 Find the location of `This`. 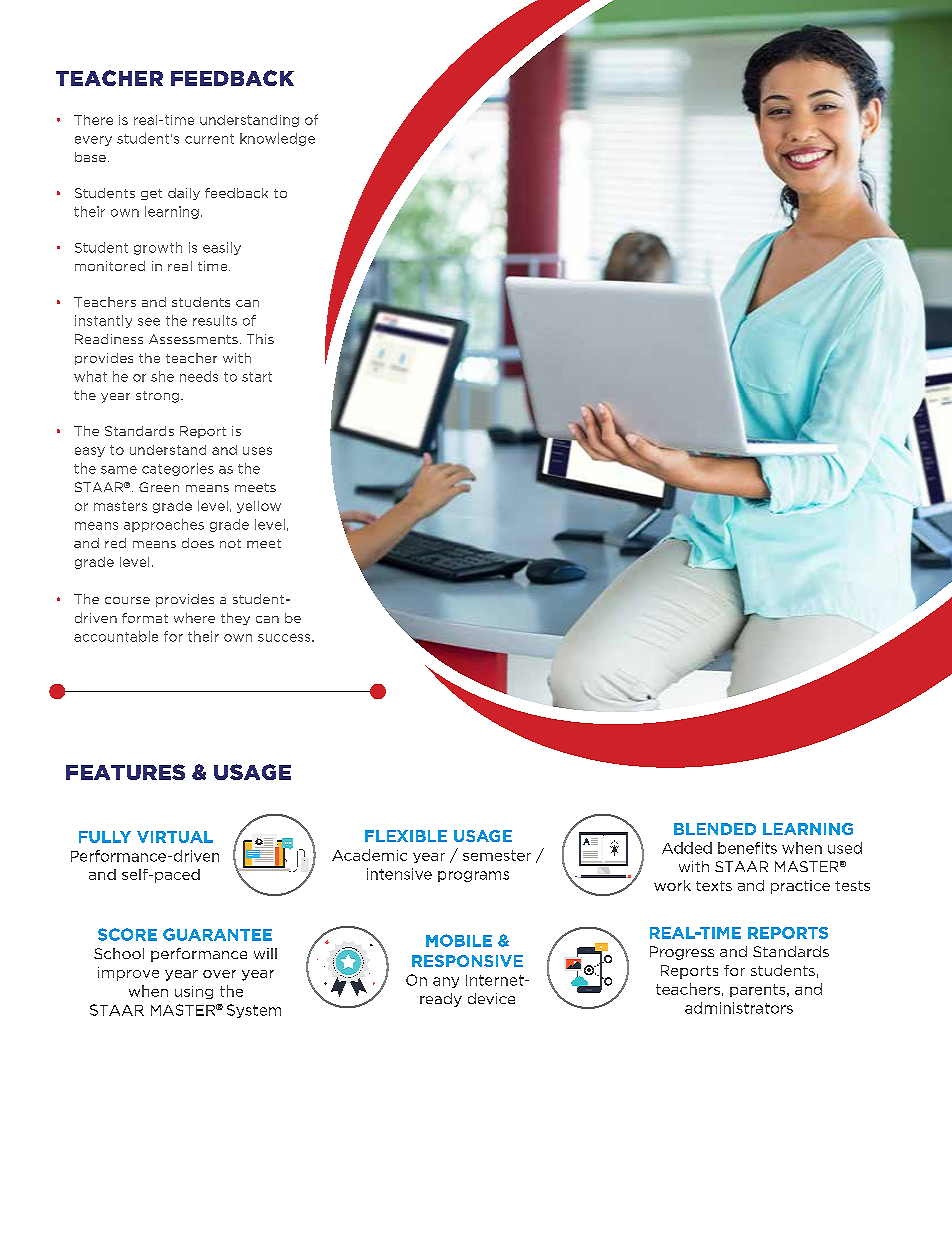

This is located at coordinates (260, 339).
